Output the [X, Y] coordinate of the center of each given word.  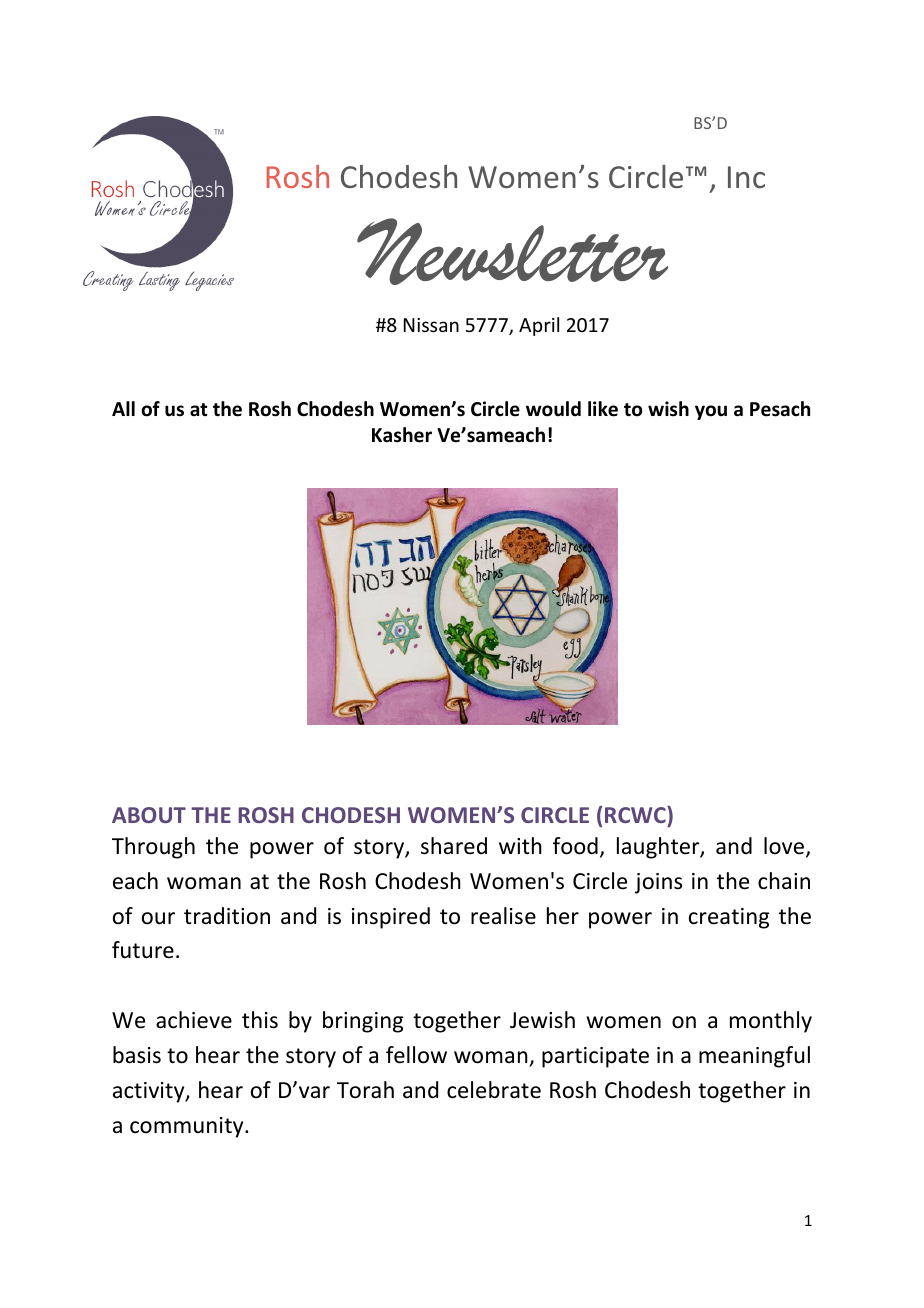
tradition [227, 916]
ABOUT [149, 815]
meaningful [754, 1057]
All [123, 408]
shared [454, 846]
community [188, 1127]
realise [503, 916]
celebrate [494, 1090]
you [711, 412]
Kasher [402, 435]
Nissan [431, 325]
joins [658, 883]
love [785, 847]
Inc [746, 177]
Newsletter [512, 251]
